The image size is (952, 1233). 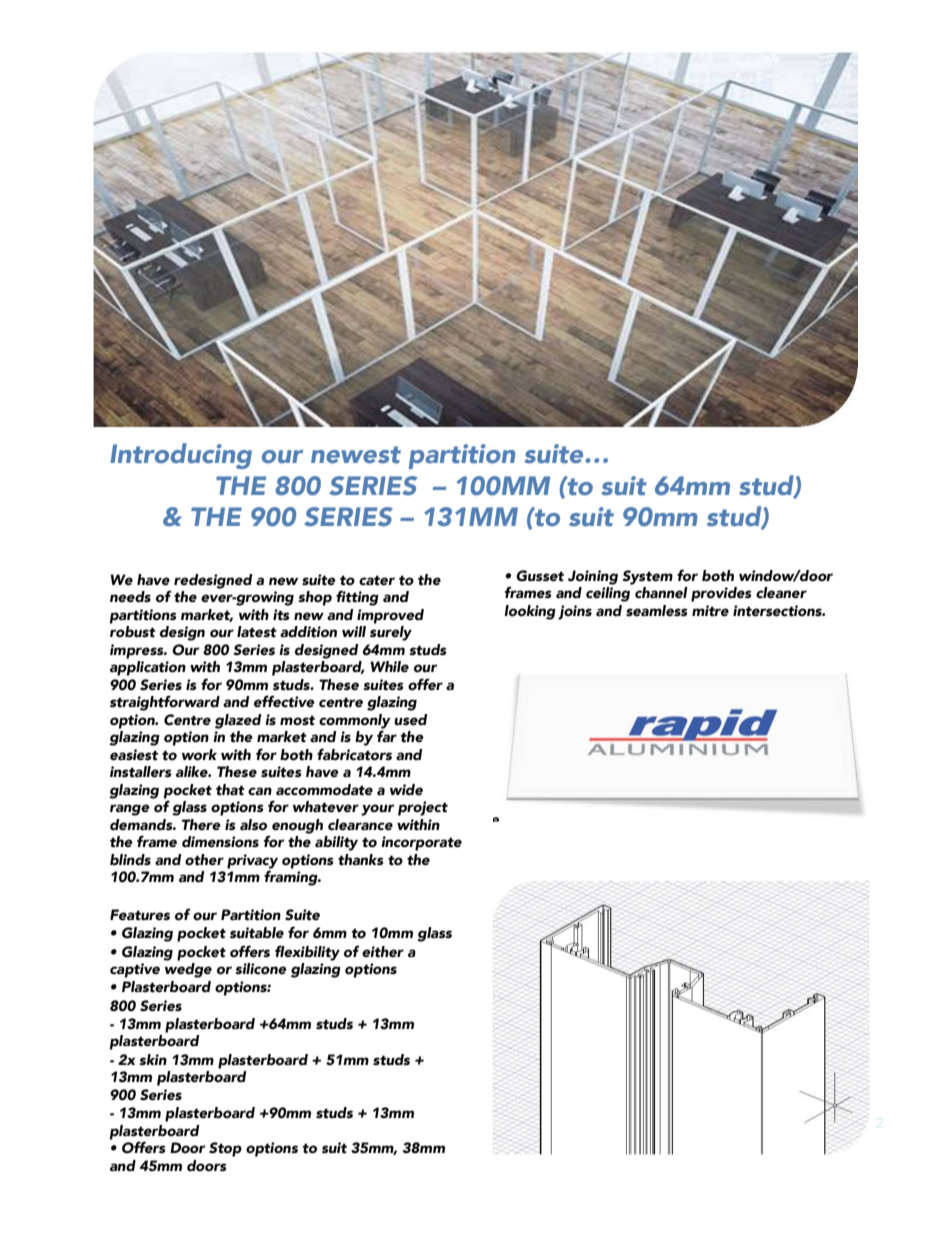 I want to click on System, so click(x=647, y=577).
